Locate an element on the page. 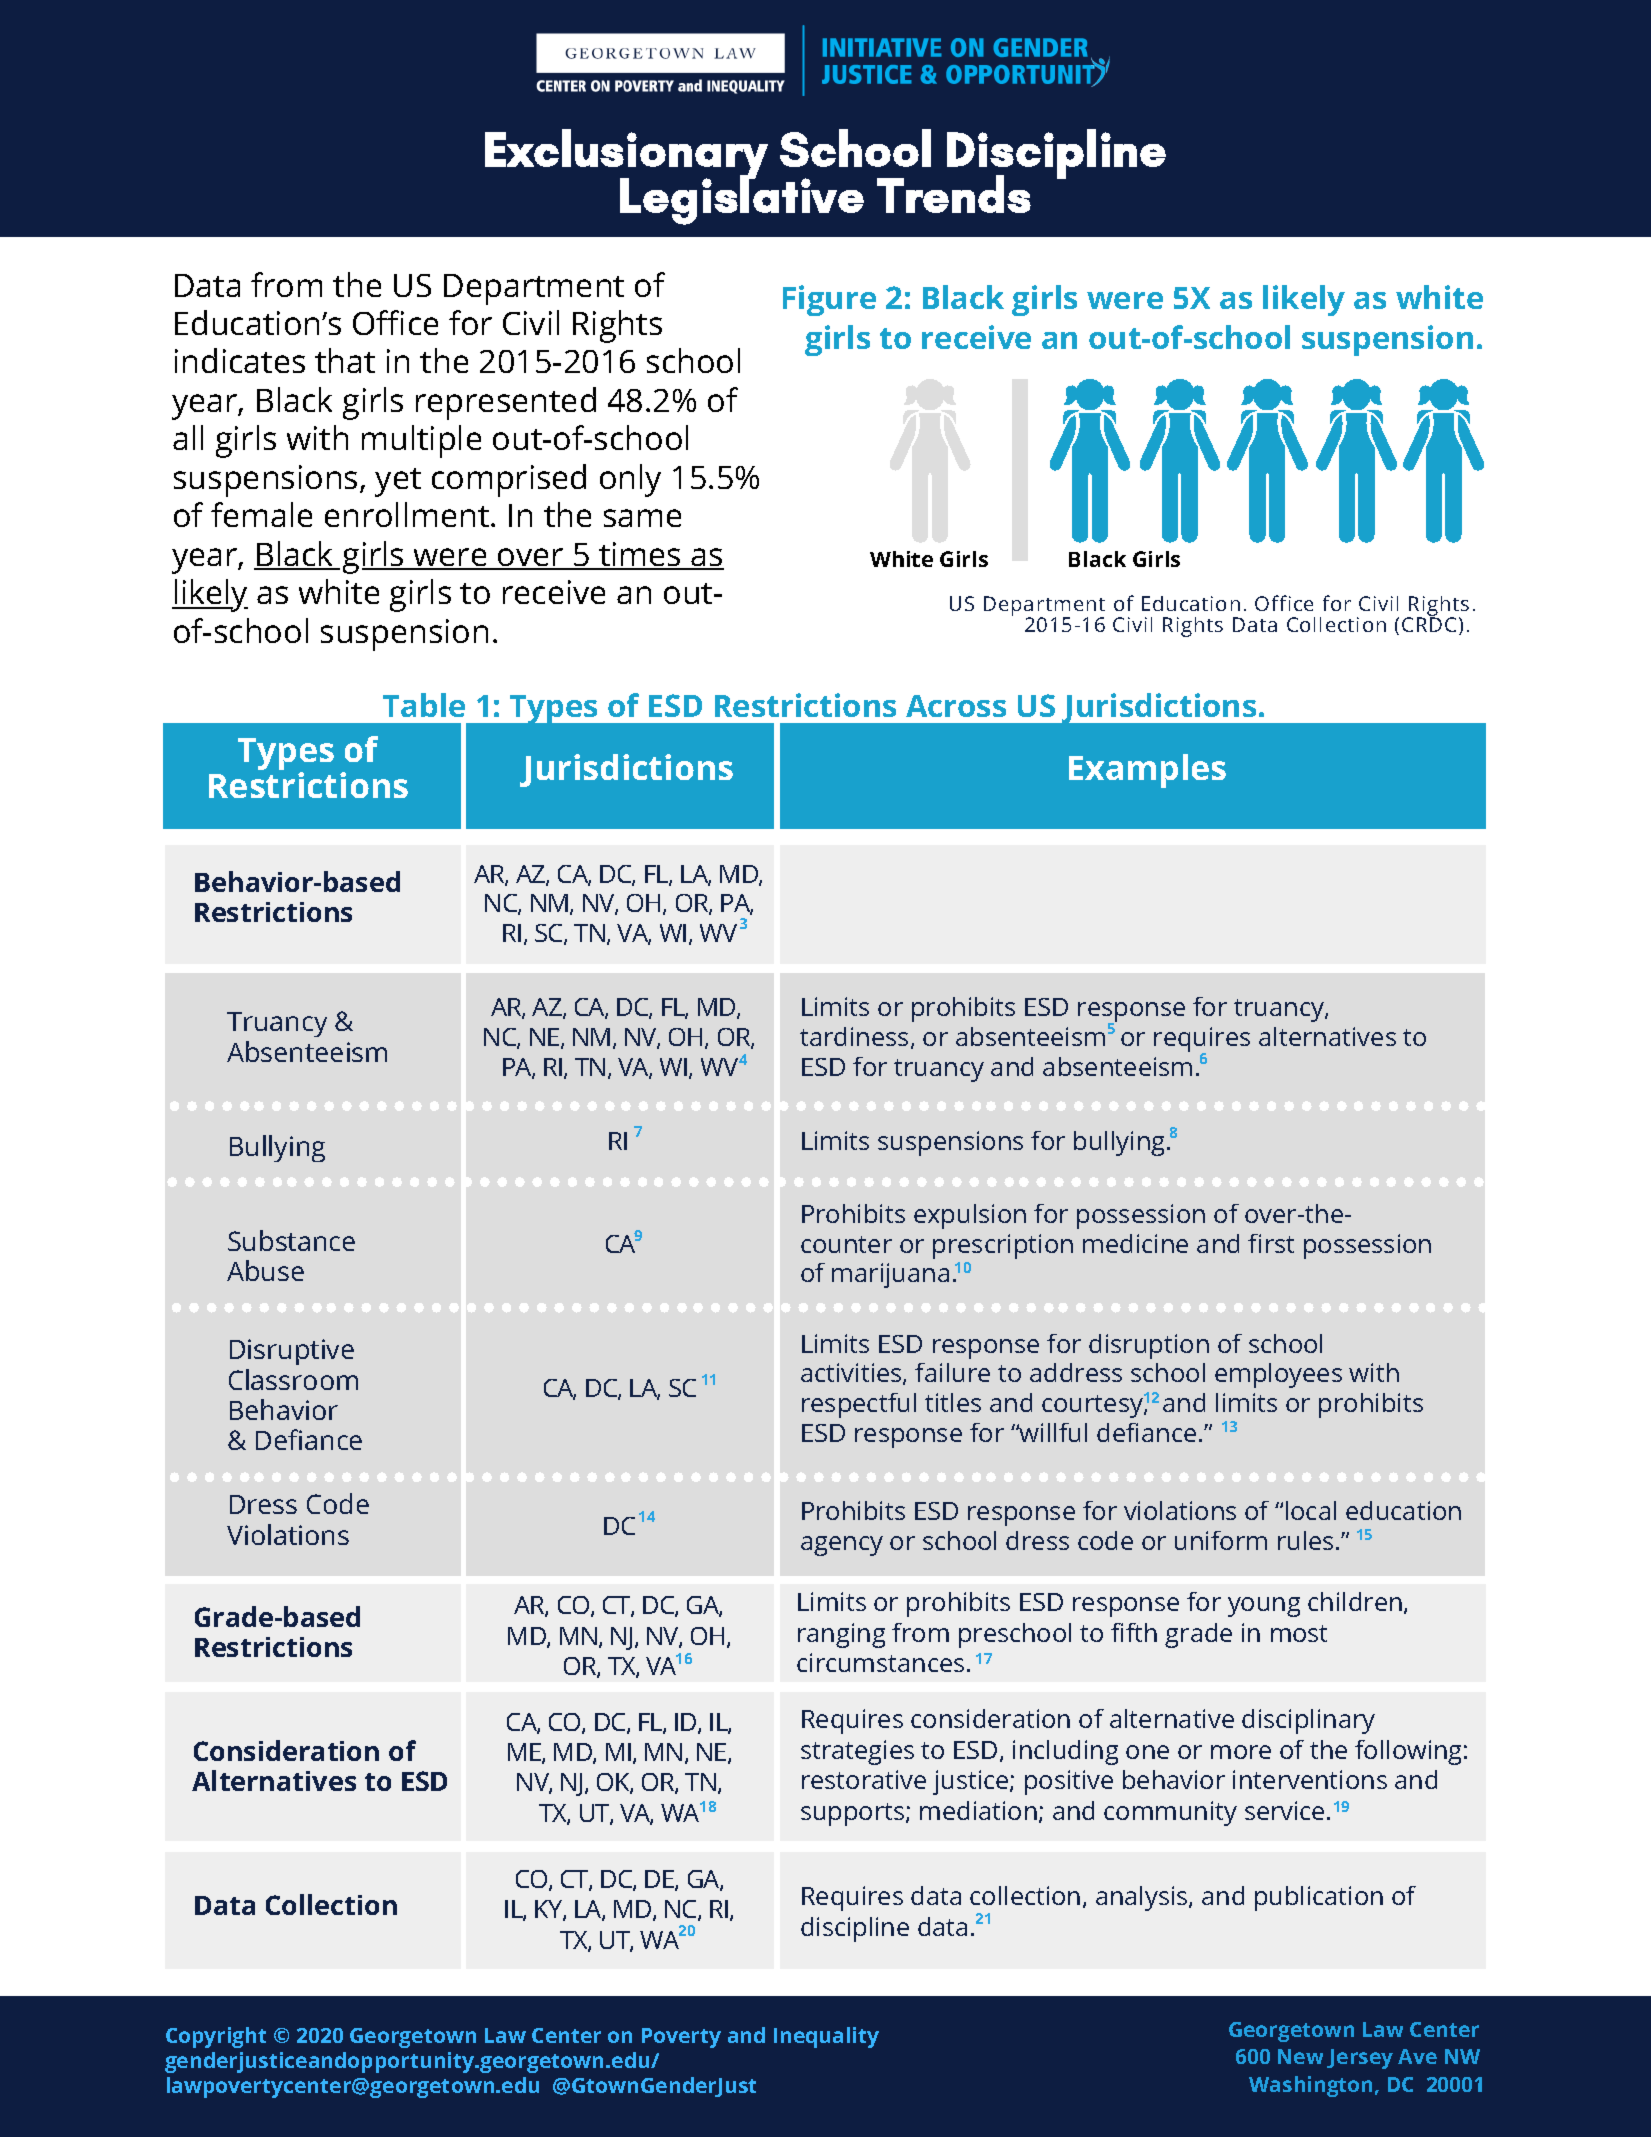  respectful is located at coordinates (859, 1405).
